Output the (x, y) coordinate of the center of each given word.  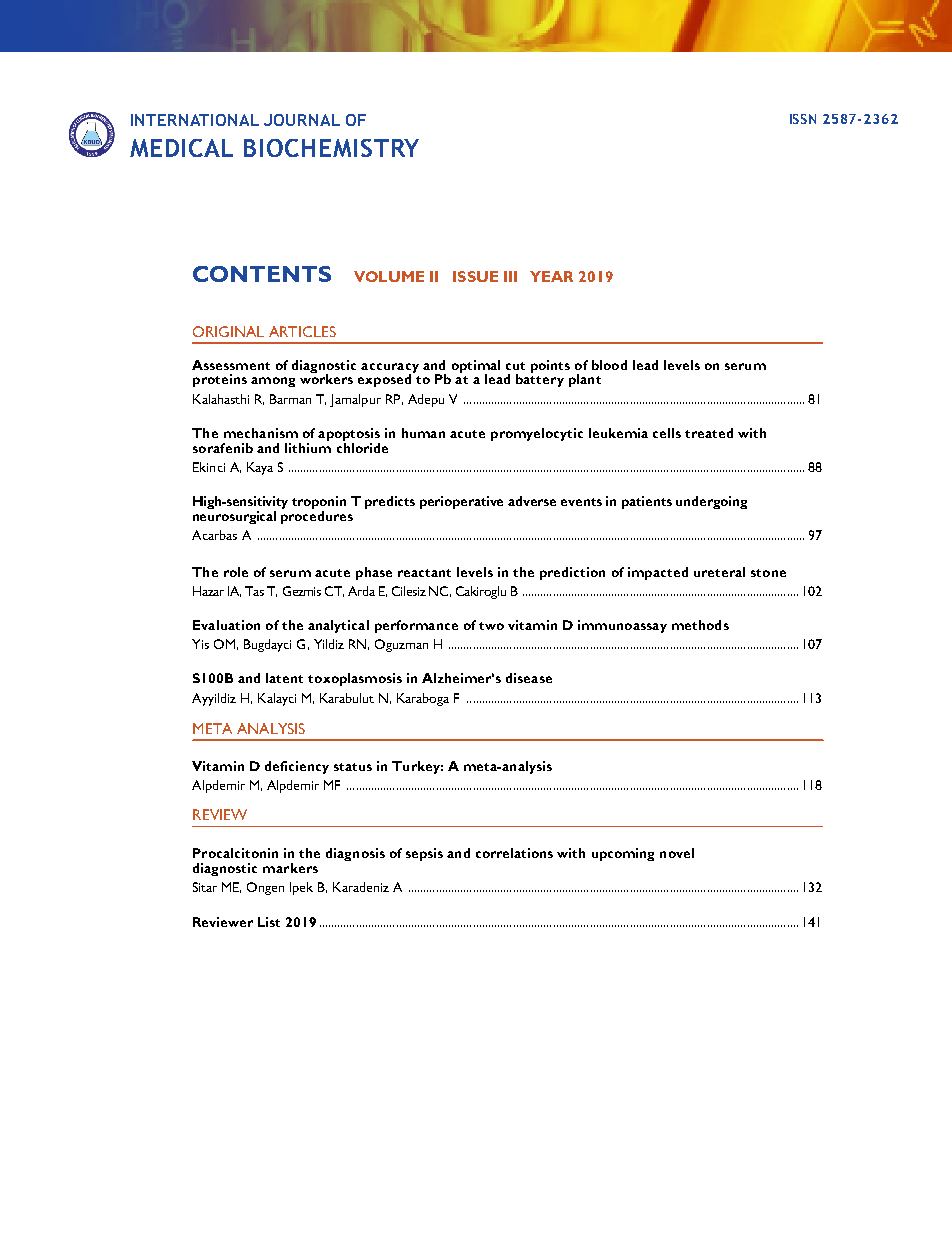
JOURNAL (302, 120)
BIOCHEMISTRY (331, 148)
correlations (514, 853)
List (269, 922)
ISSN (803, 119)
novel (677, 853)
